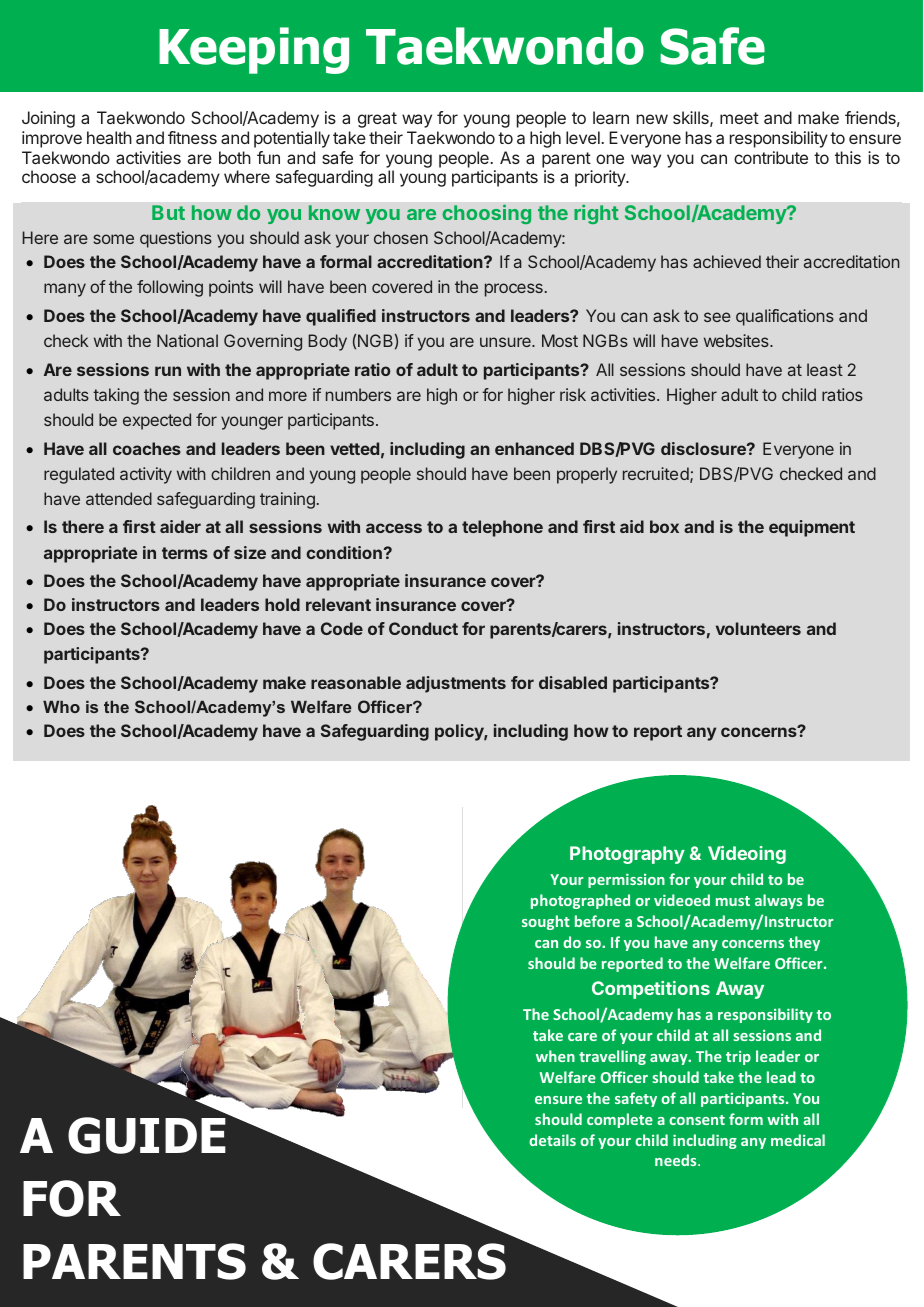 The width and height of the screenshot is (924, 1307). What do you see at coordinates (739, 118) in the screenshot?
I see `meet` at bounding box center [739, 118].
